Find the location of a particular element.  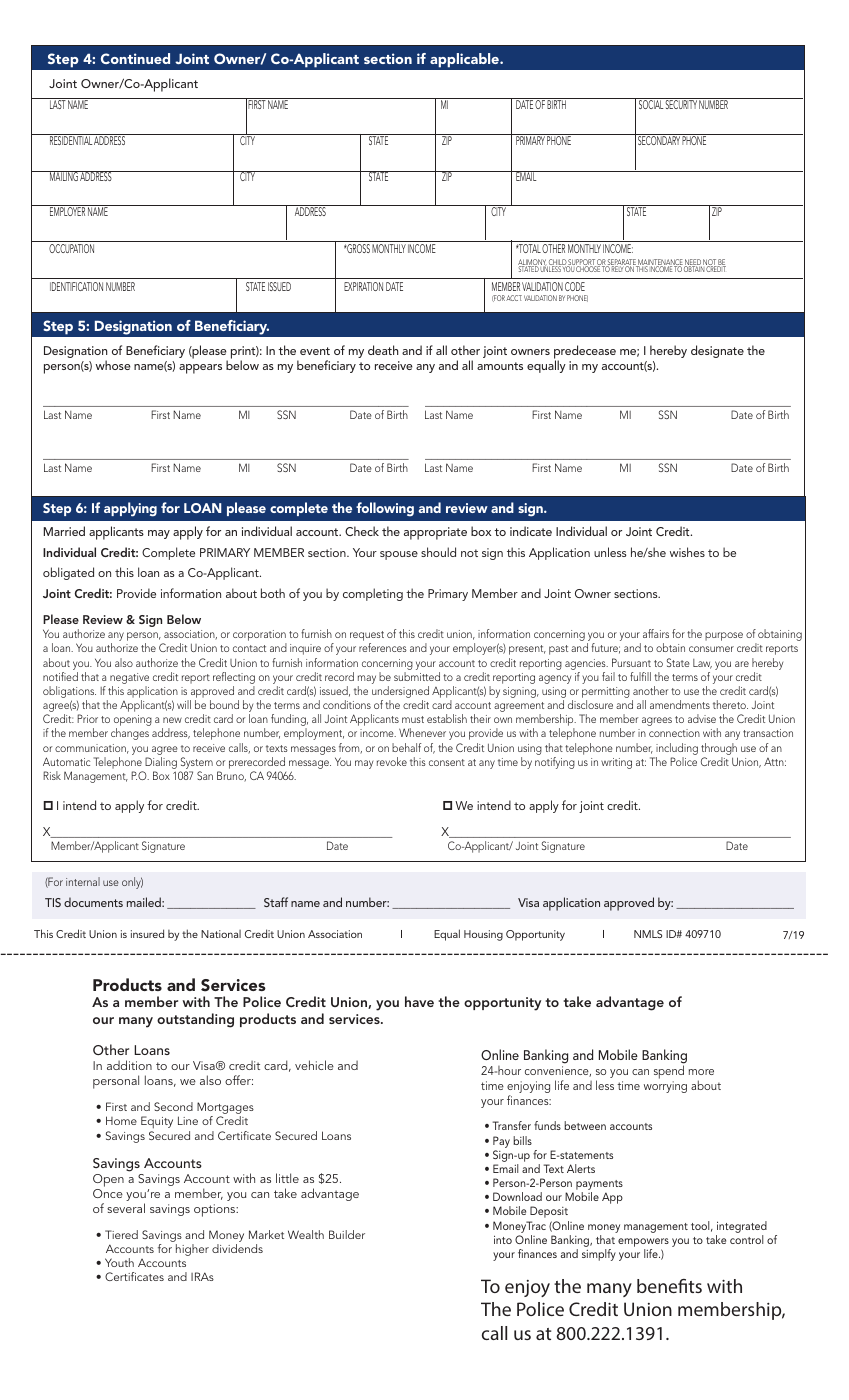

mailed is located at coordinates (145, 902).
